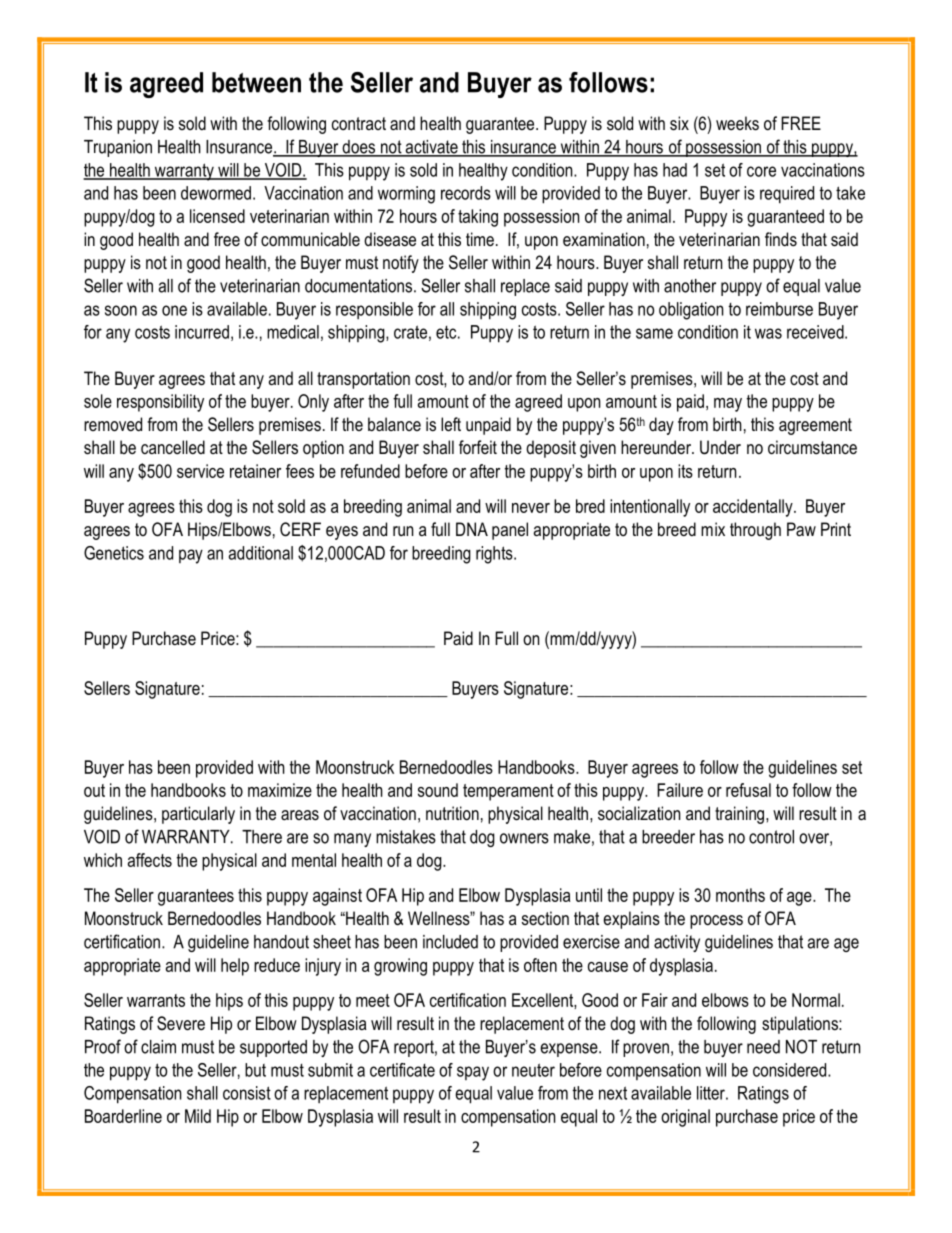 This screenshot has height=1233, width=952. Describe the element at coordinates (473, 1073) in the screenshot. I see `spay` at that location.
